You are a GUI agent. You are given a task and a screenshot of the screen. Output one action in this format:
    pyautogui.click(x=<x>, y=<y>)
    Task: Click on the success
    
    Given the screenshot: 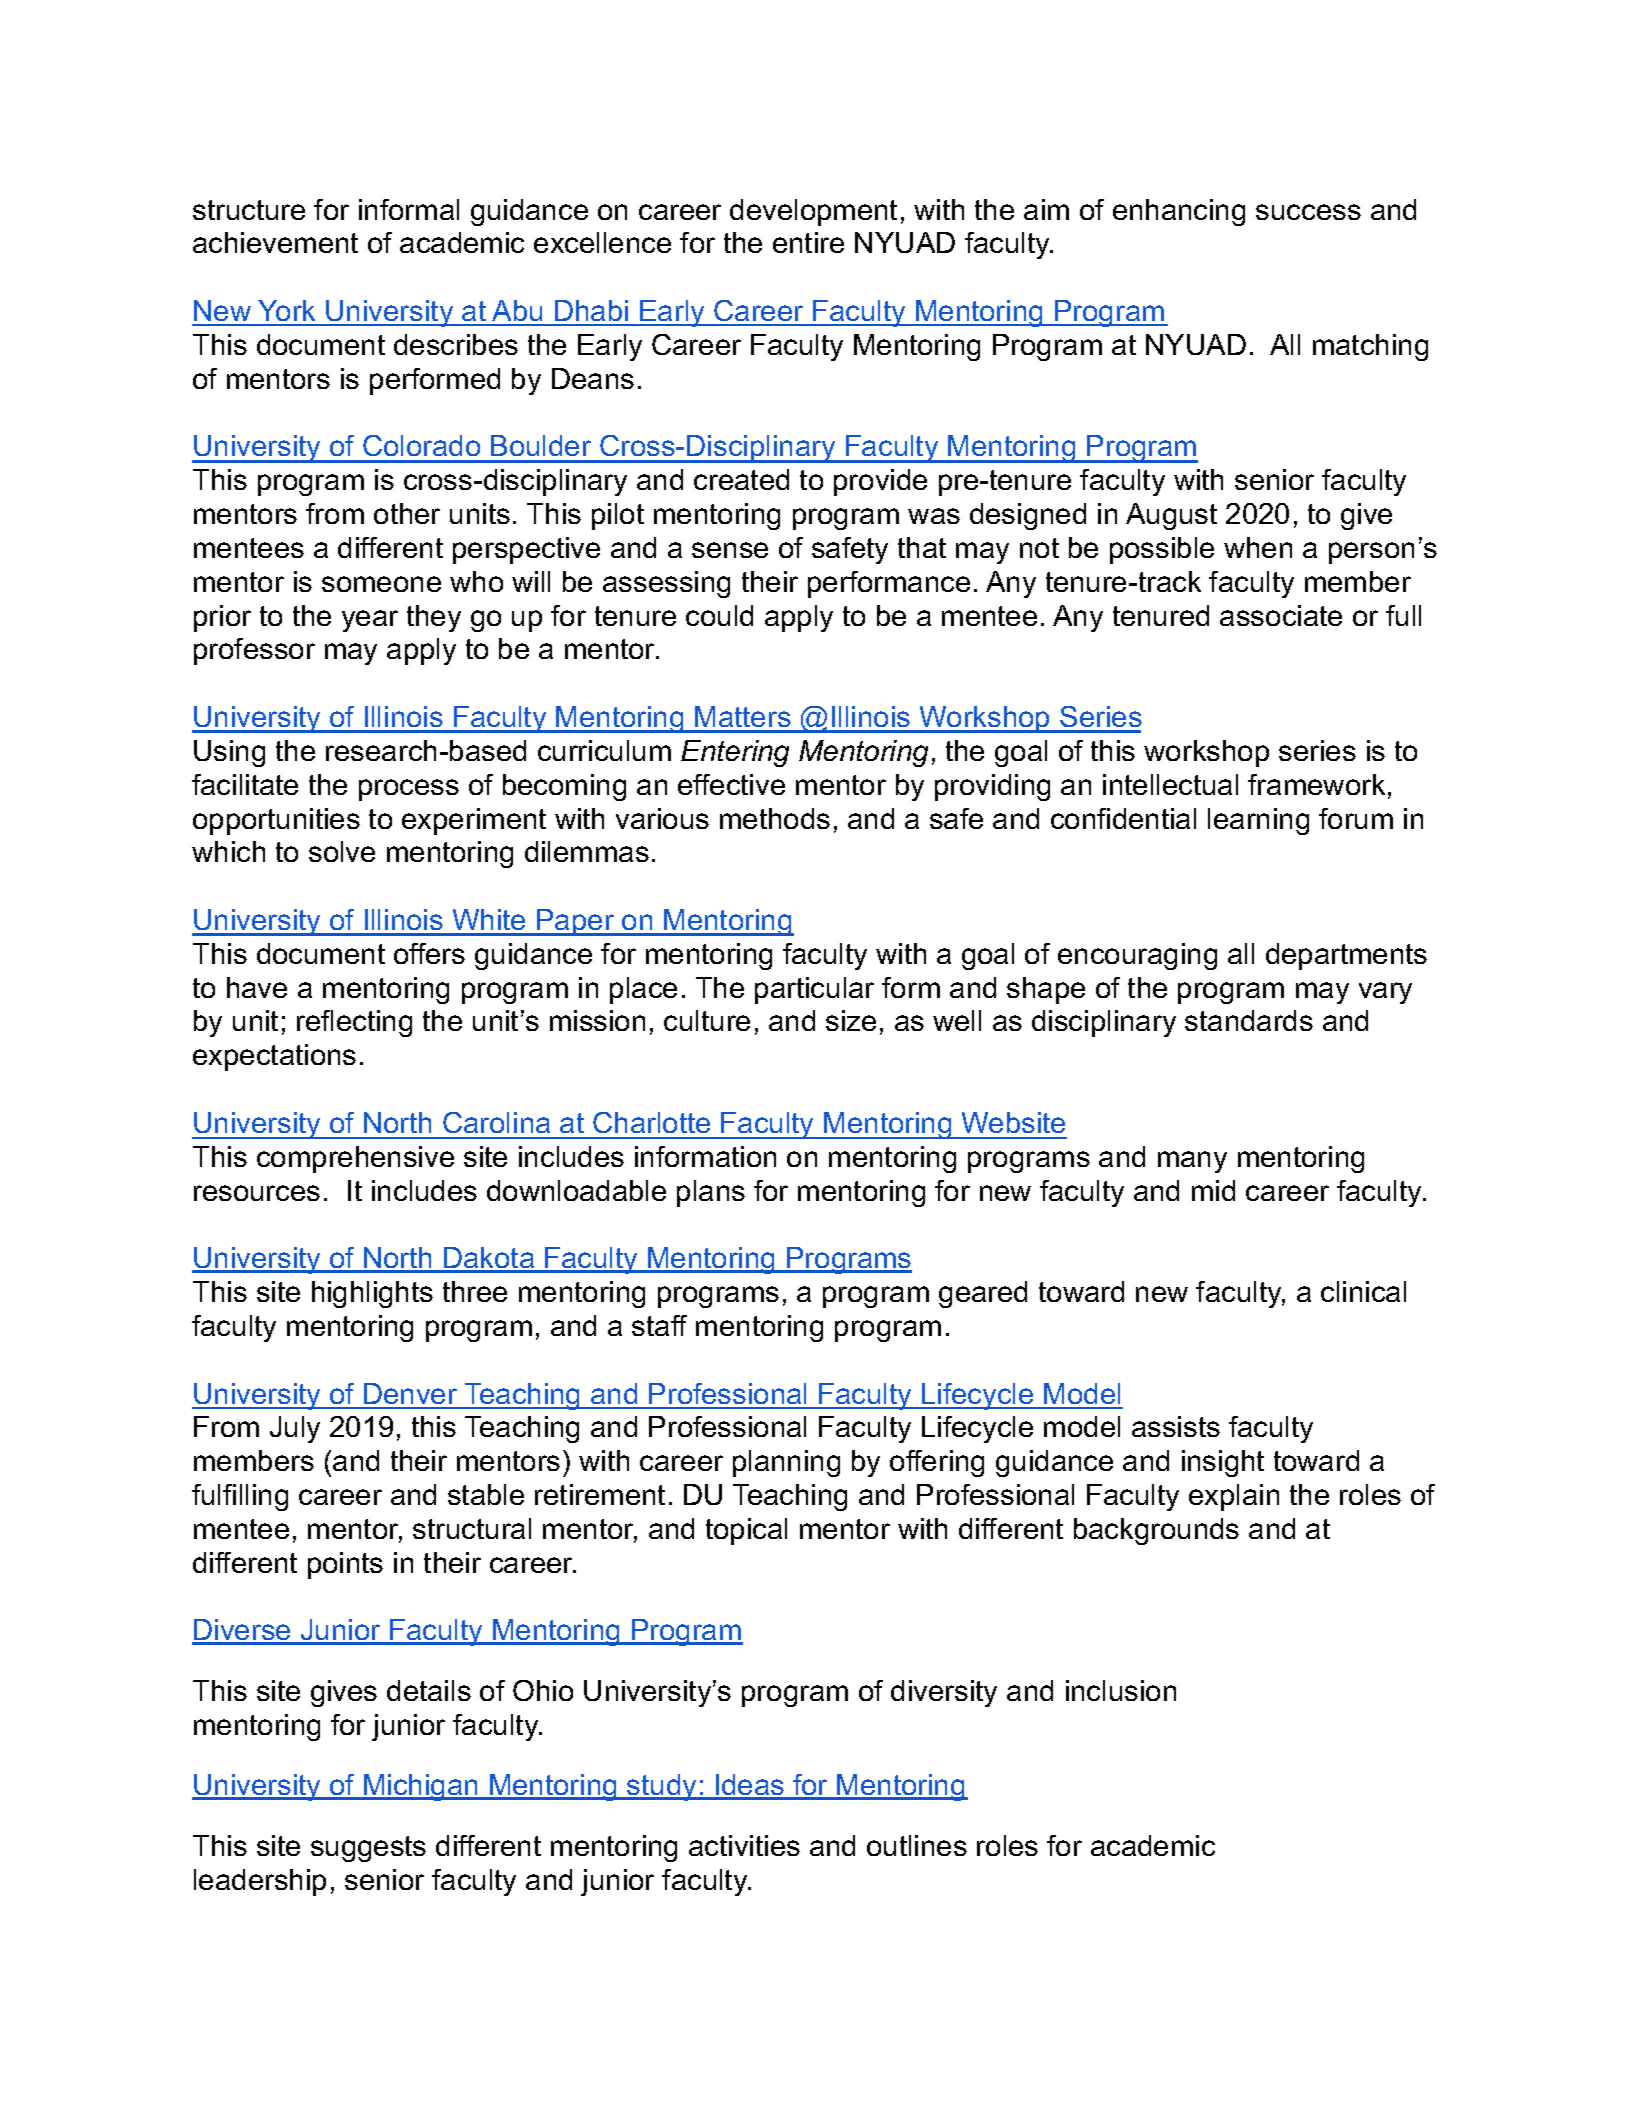 What is the action you would take?
    pyautogui.click(x=1308, y=212)
